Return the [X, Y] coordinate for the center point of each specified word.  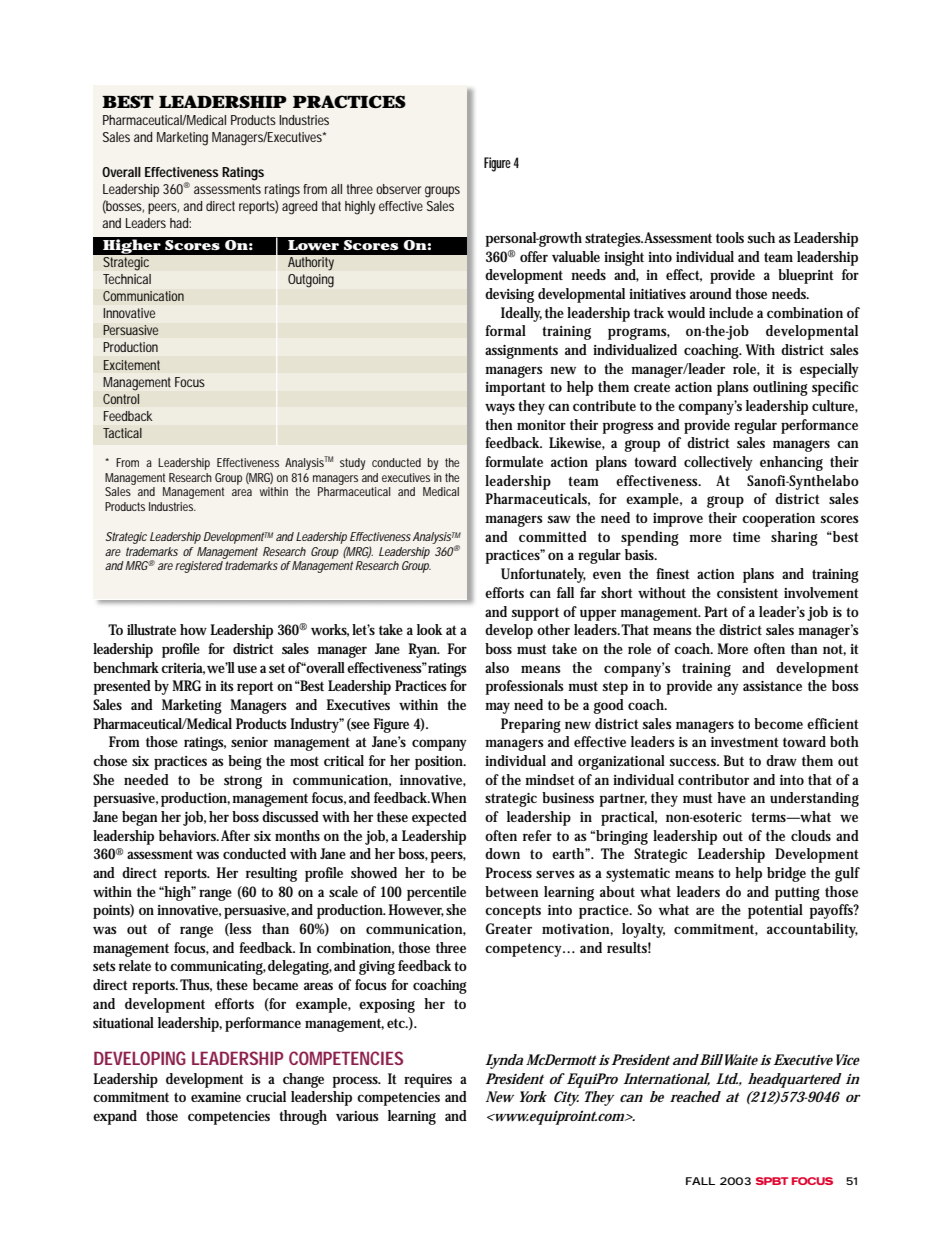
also [497, 667]
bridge [786, 874]
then [499, 424]
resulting [271, 874]
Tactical [122, 433]
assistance [772, 686]
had [180, 223]
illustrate [151, 629]
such [761, 237]
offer [534, 256]
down [502, 853]
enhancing [791, 463]
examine [216, 1097]
